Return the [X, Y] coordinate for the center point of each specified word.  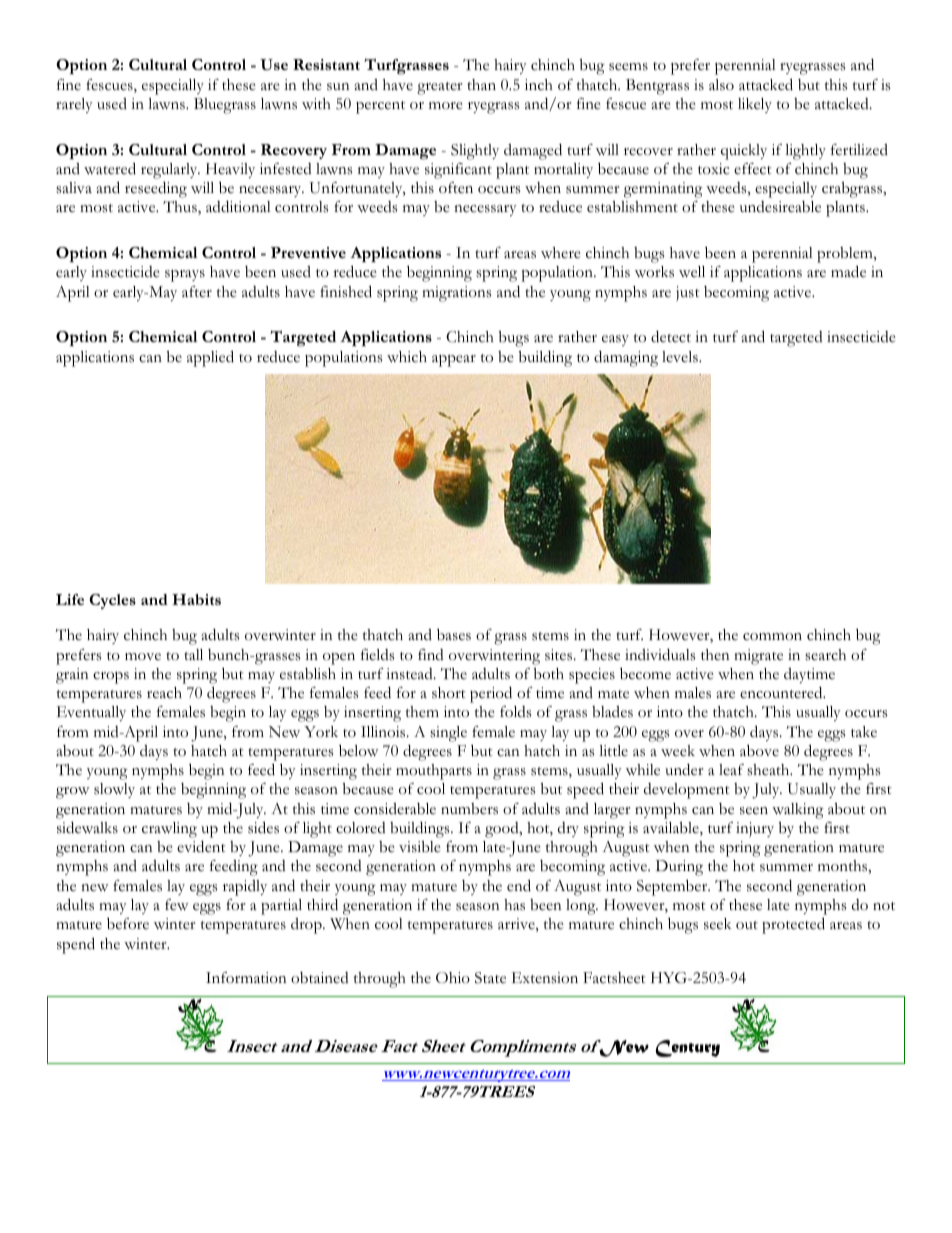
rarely [74, 105]
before [128, 924]
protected [793, 925]
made [848, 271]
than [481, 84]
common [772, 637]
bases [454, 635]
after [197, 291]
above [759, 751]
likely [755, 105]
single [448, 734]
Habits [196, 599]
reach [164, 693]
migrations [456, 294]
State [490, 978]
